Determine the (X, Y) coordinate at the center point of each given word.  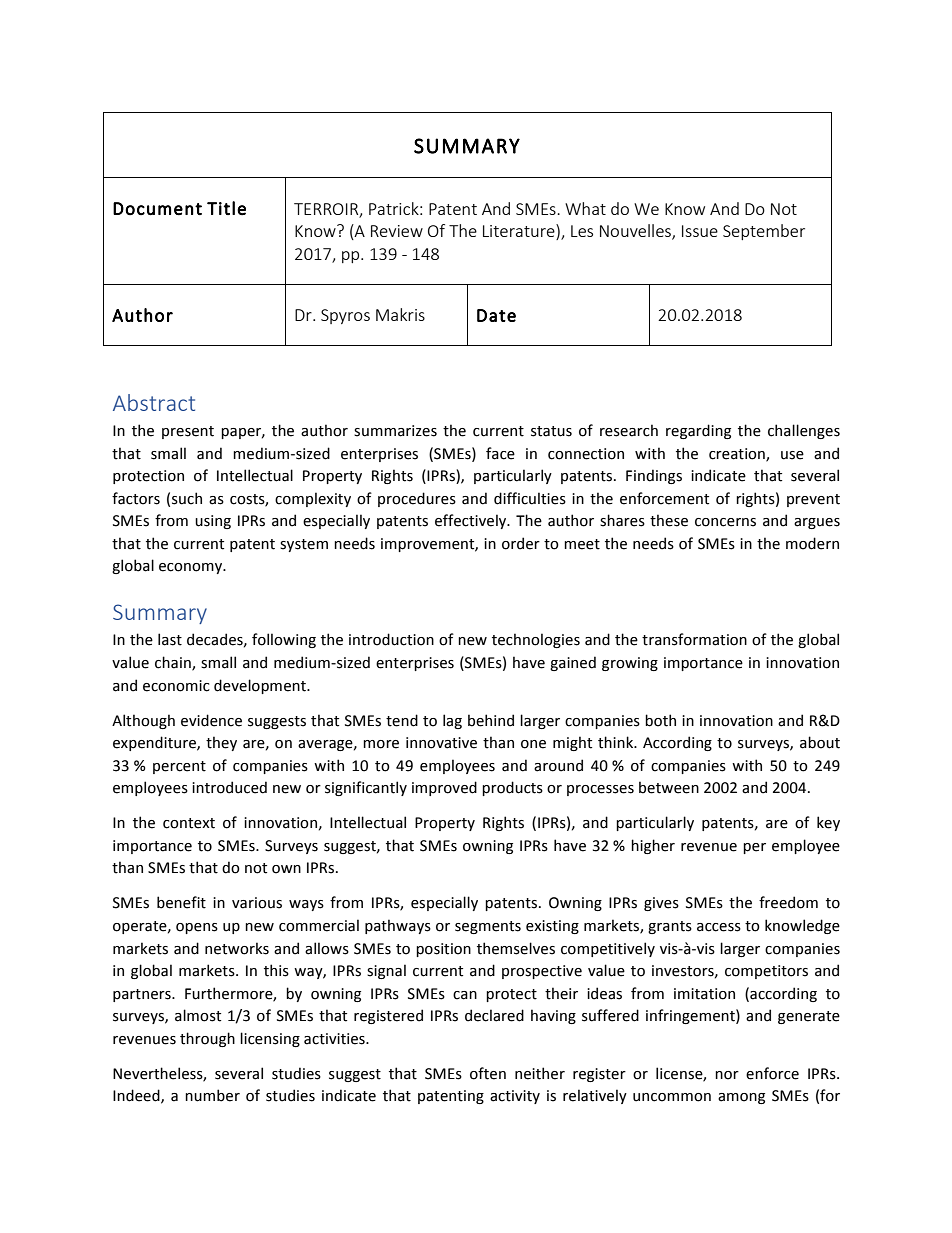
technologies (536, 640)
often (488, 1073)
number (212, 1095)
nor (727, 1075)
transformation (694, 639)
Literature (520, 232)
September (764, 232)
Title (226, 208)
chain (174, 663)
